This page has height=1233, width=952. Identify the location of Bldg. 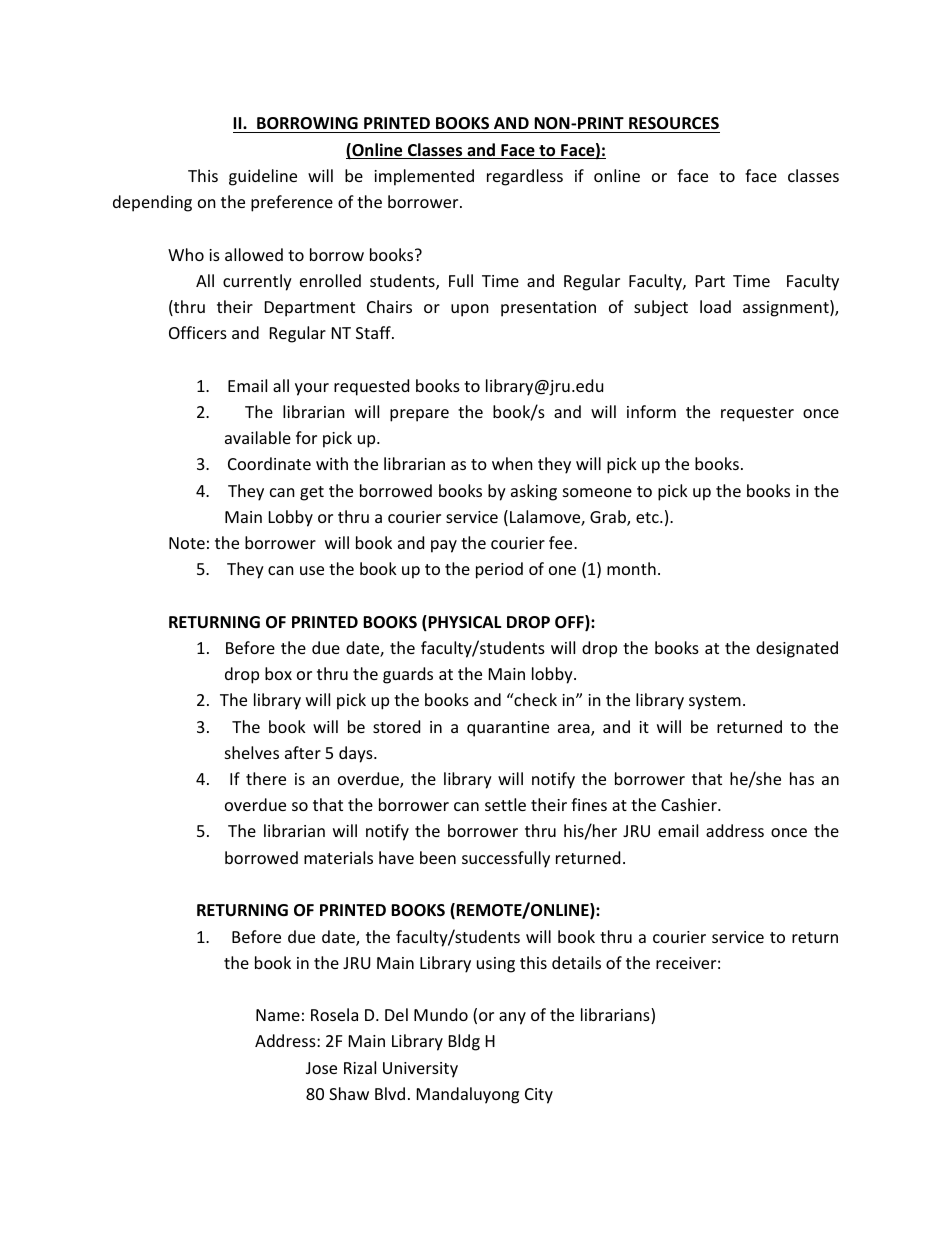
(464, 1042).
